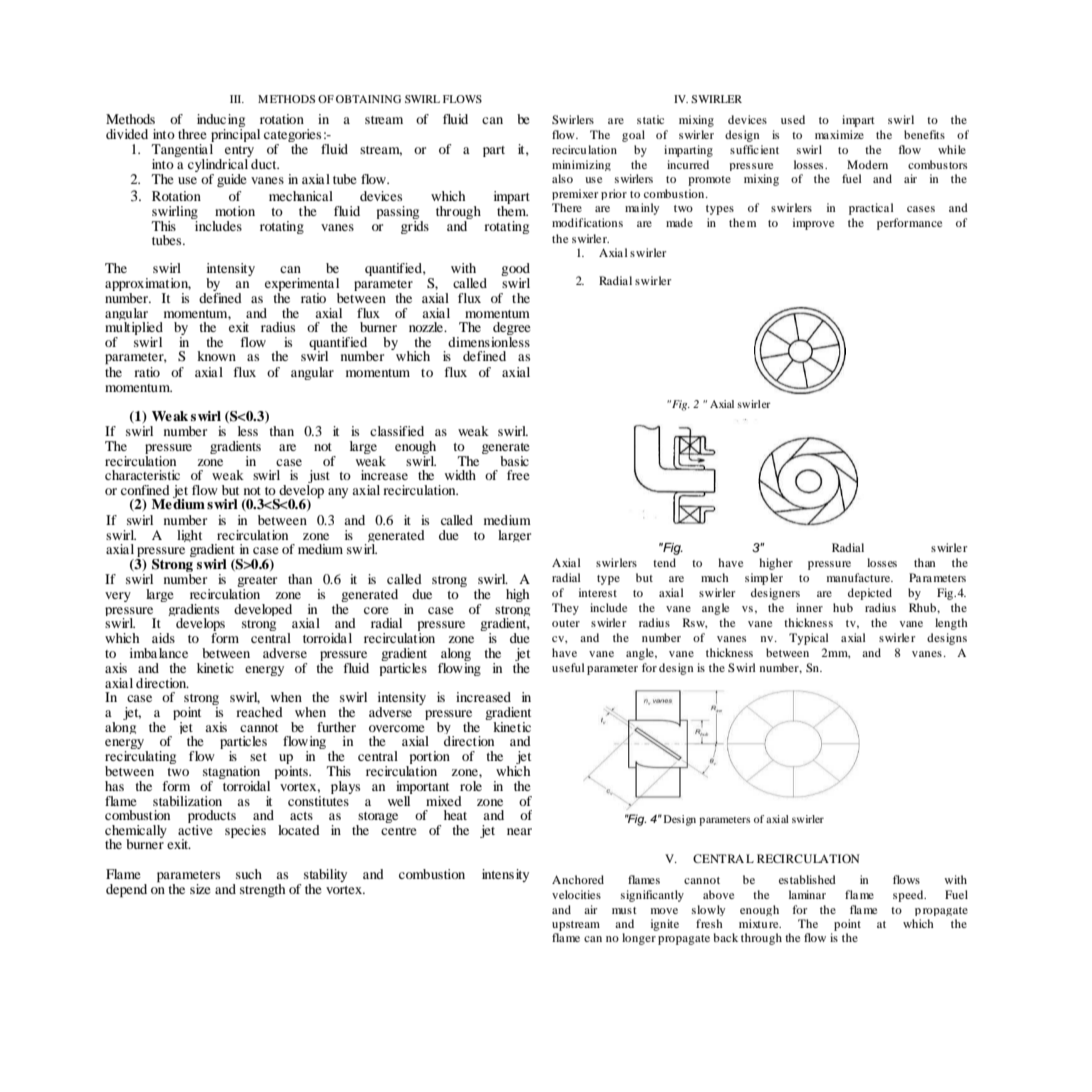 This screenshot has width=1092, height=1092. I want to click on size, so click(200, 889).
